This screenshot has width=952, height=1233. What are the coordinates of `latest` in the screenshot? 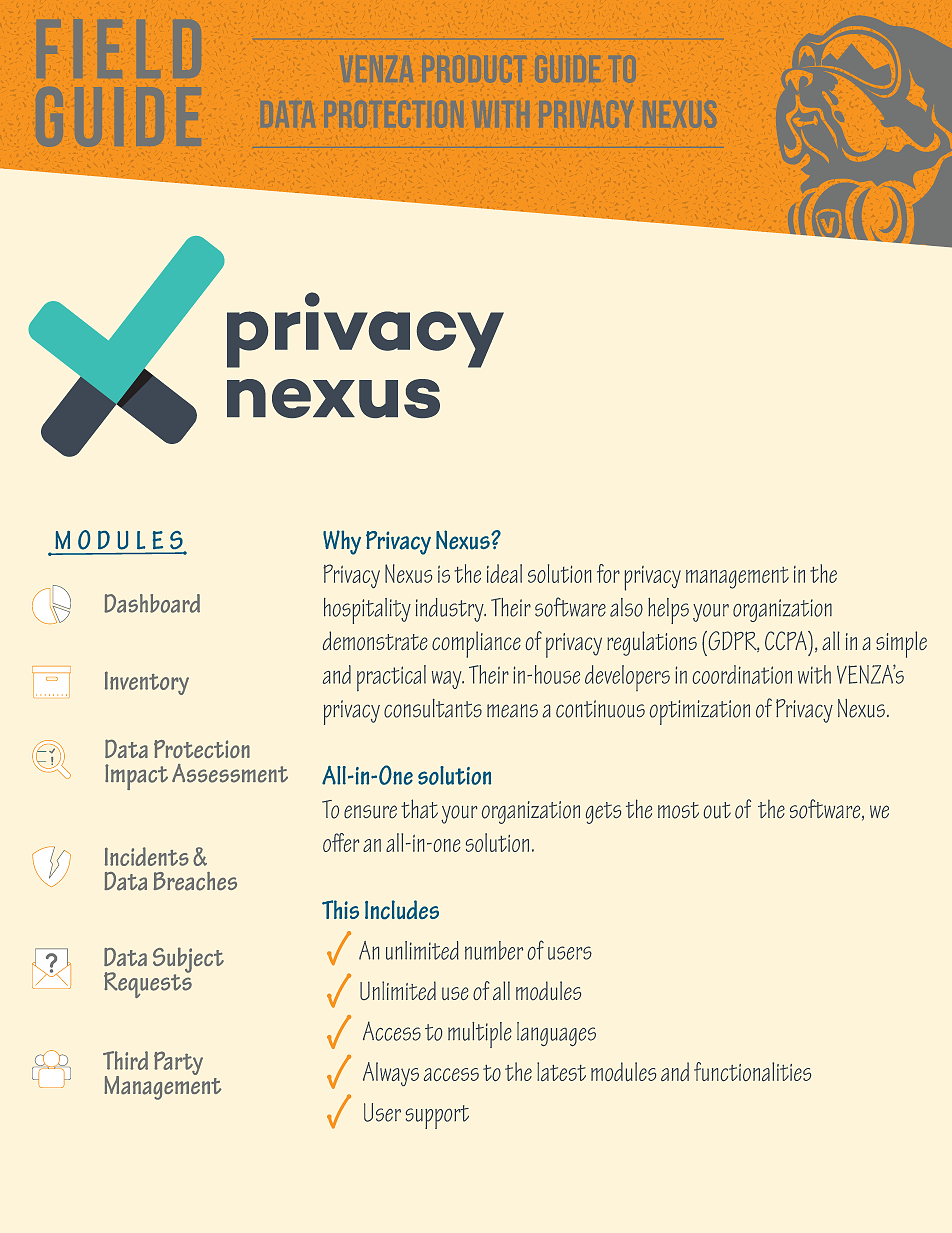 It's located at (561, 1071).
